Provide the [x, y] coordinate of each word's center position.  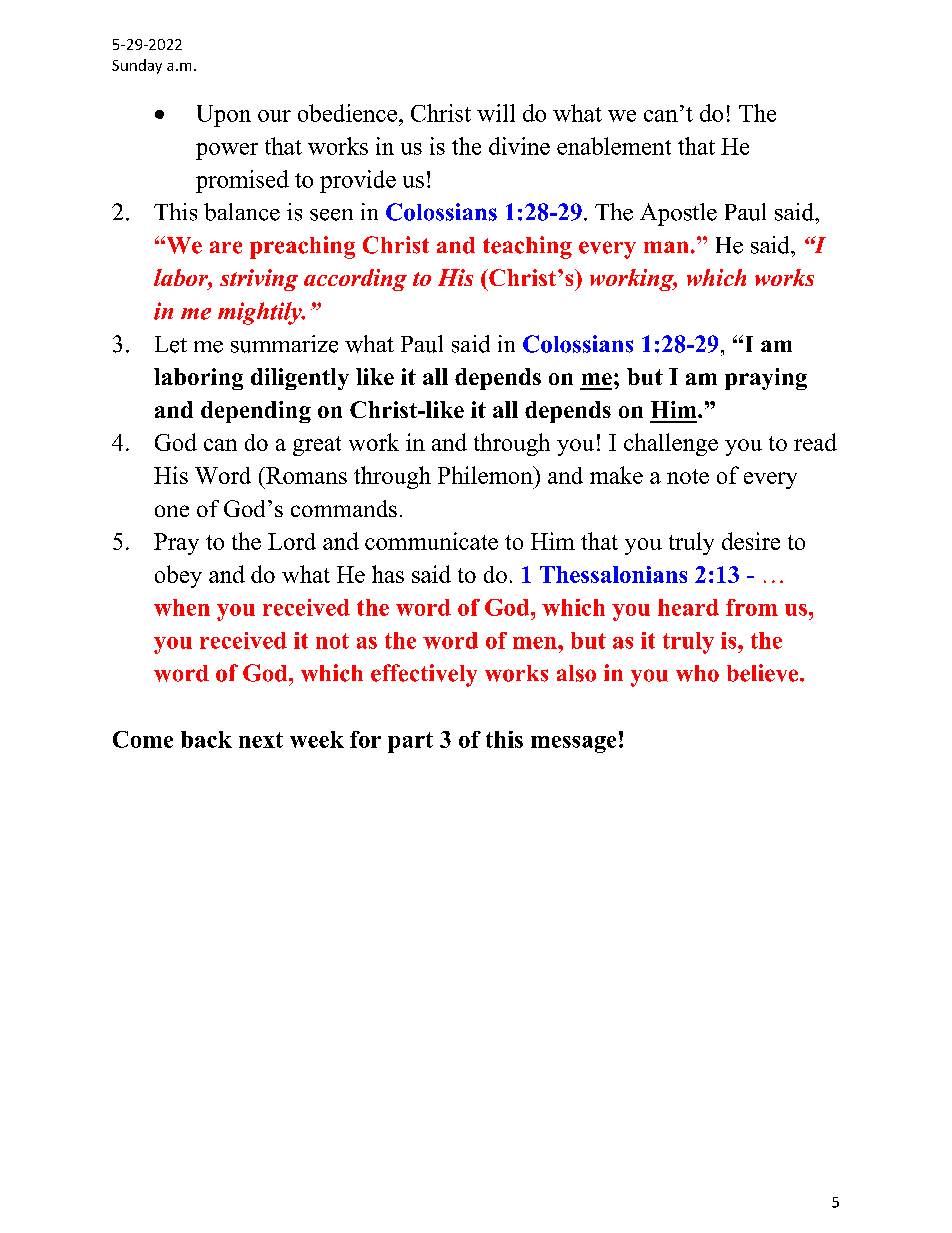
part [410, 742]
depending [256, 412]
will [496, 113]
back [206, 739]
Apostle [678, 214]
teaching [527, 247]
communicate [431, 541]
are [226, 247]
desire [751, 541]
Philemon [486, 475]
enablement [614, 146]
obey [178, 576]
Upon [224, 116]
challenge [671, 444]
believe [764, 673]
